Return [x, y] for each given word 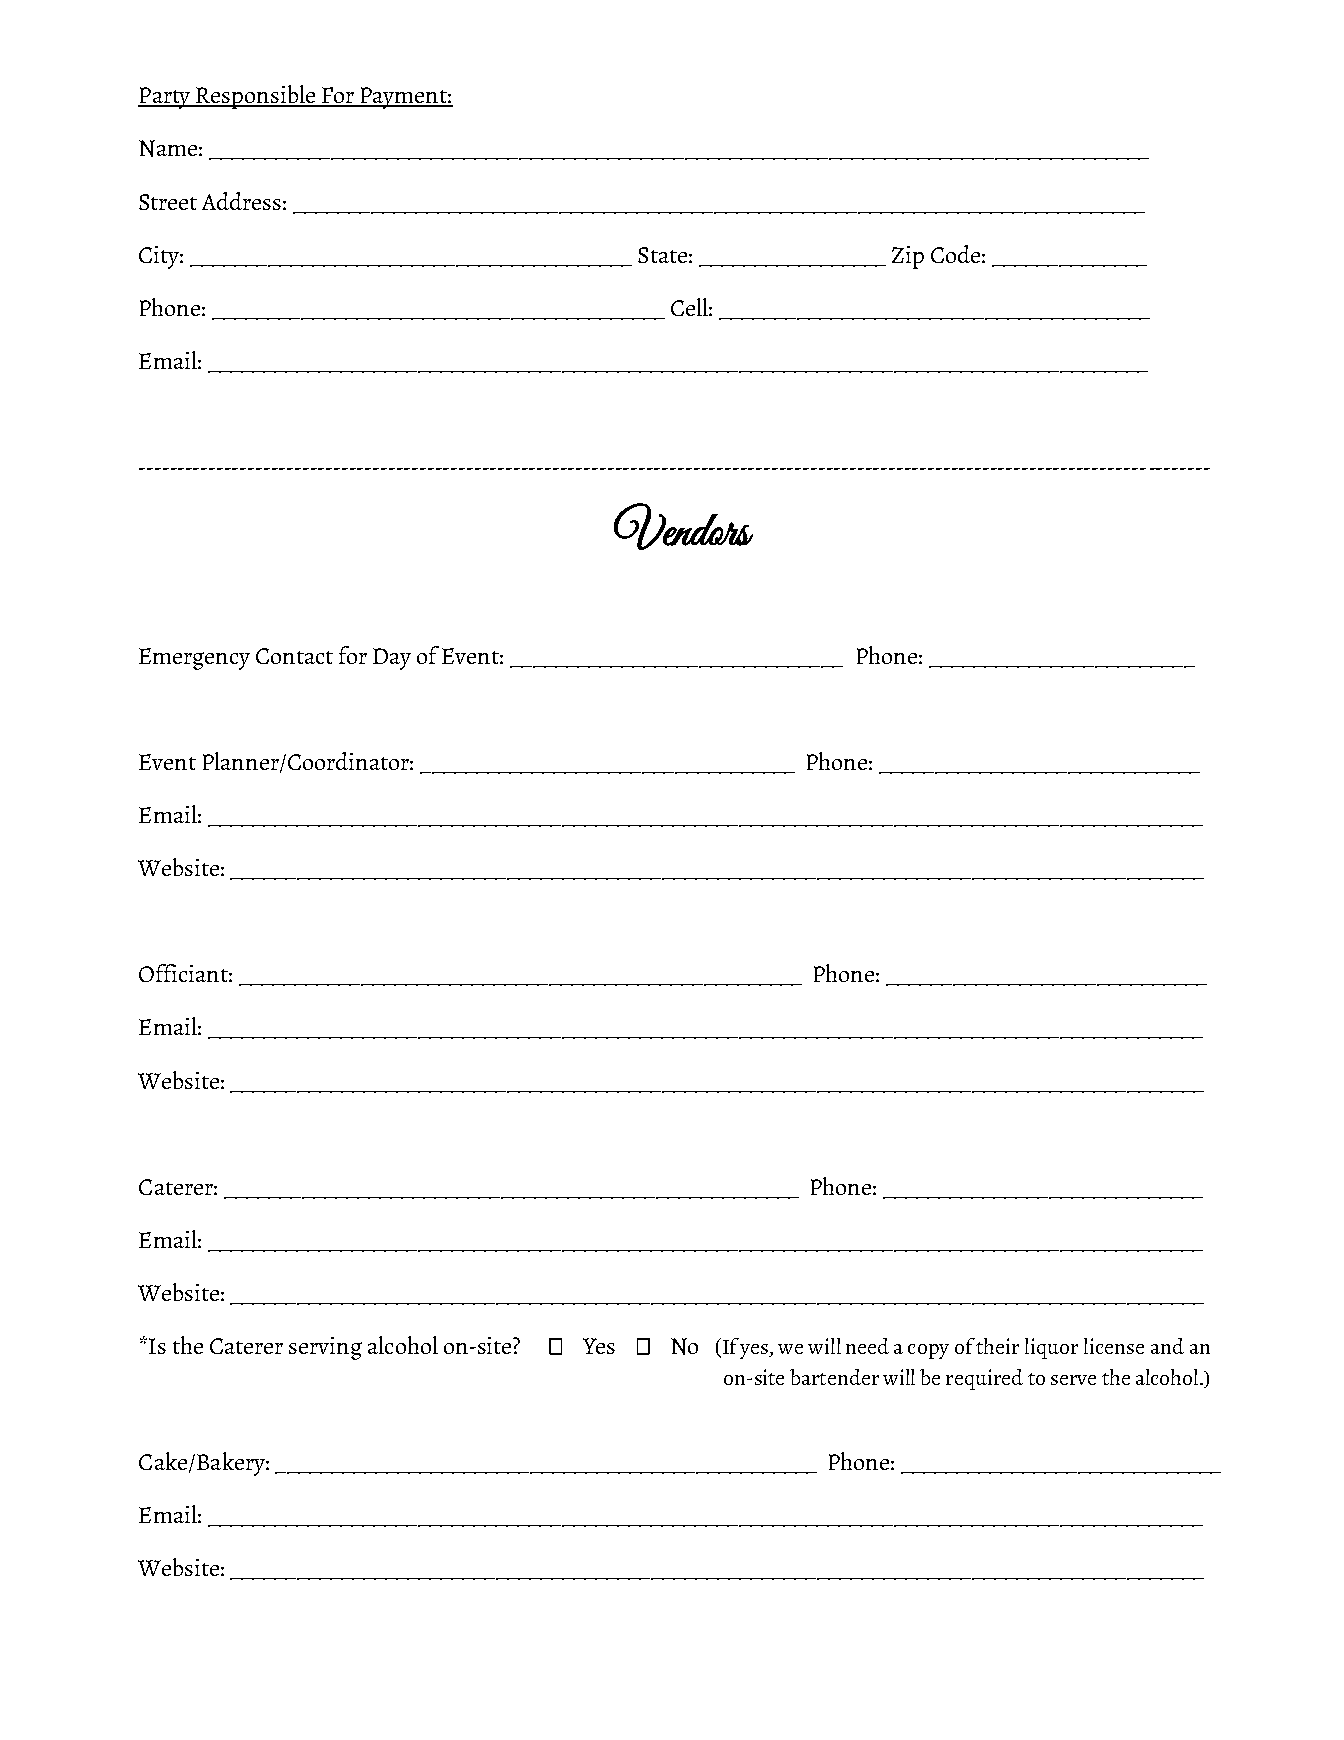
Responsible [256, 97]
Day [392, 659]
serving [325, 1348]
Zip [908, 257]
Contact [294, 656]
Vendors [683, 526]
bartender [834, 1377]
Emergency [194, 659]
